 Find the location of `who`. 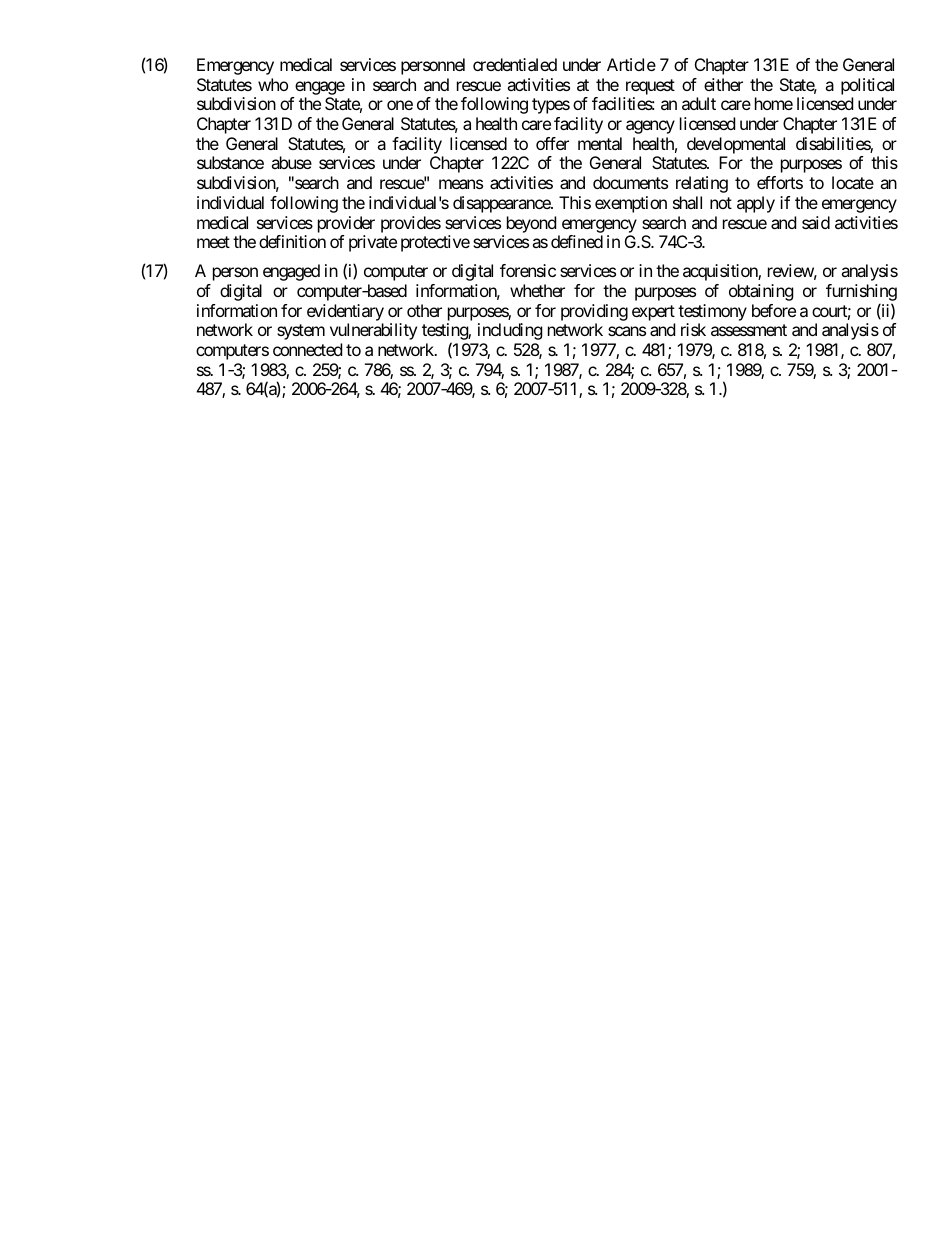

who is located at coordinates (273, 84).
